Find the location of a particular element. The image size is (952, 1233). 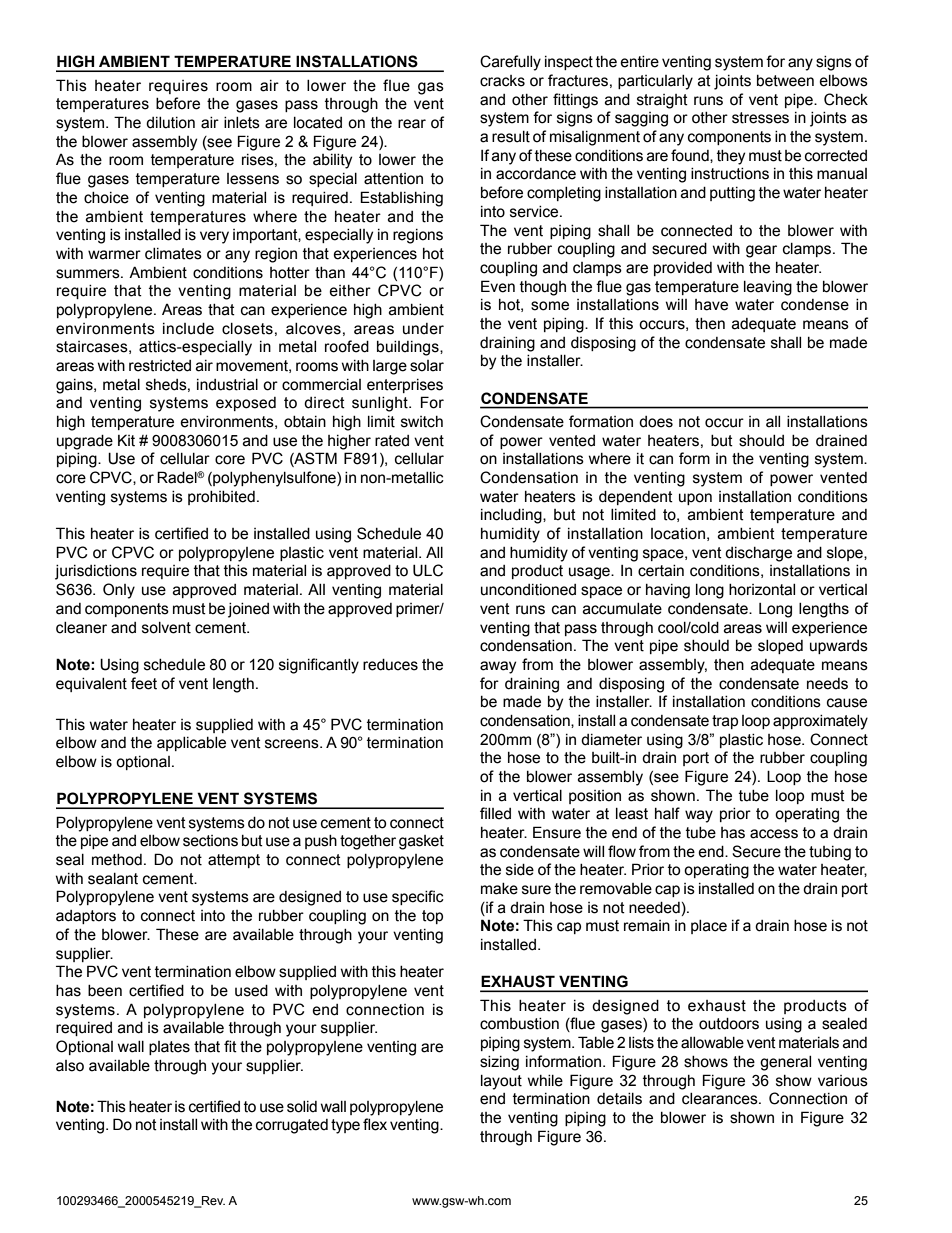

Kit is located at coordinates (126, 440).
